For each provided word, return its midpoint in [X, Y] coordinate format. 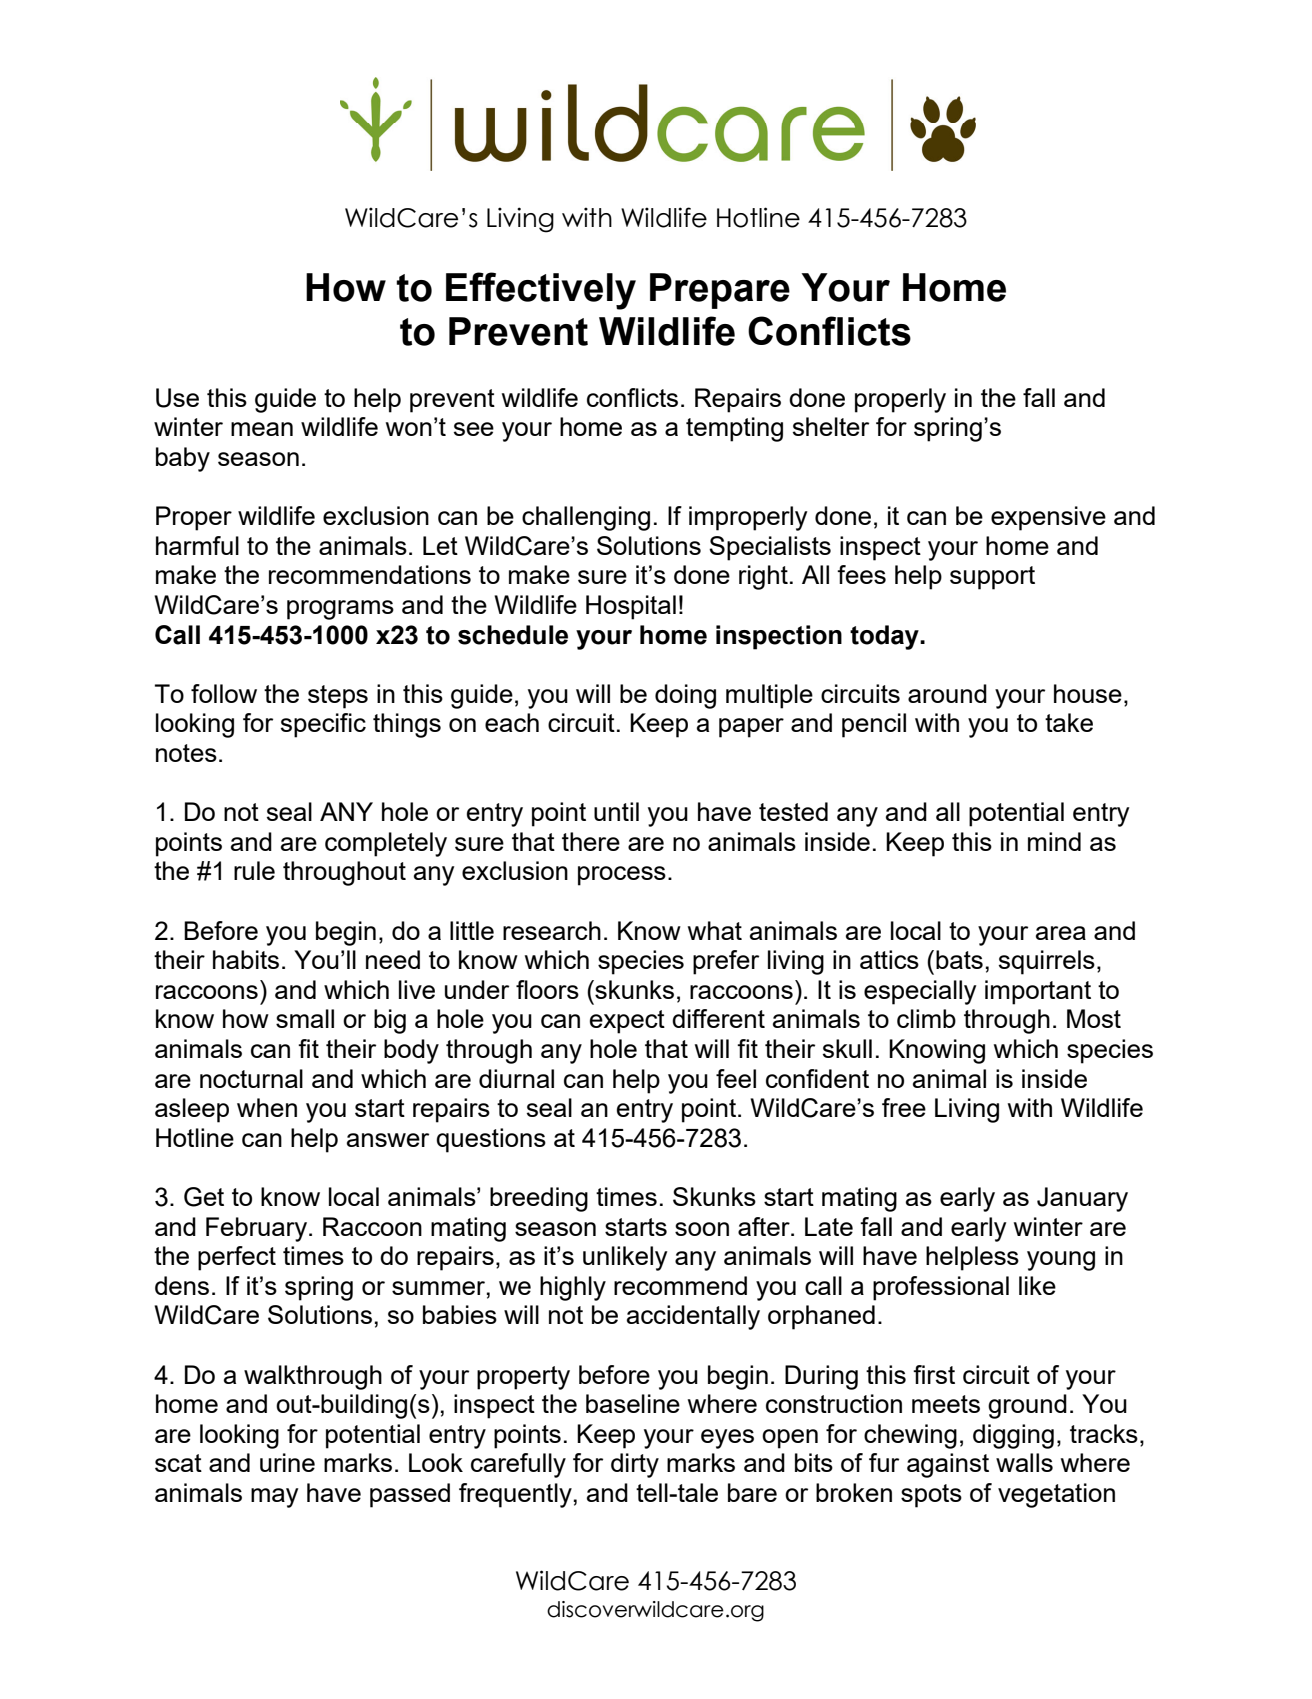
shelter [831, 426]
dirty [635, 1465]
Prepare [720, 291]
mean [262, 429]
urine [287, 1462]
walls [1024, 1462]
